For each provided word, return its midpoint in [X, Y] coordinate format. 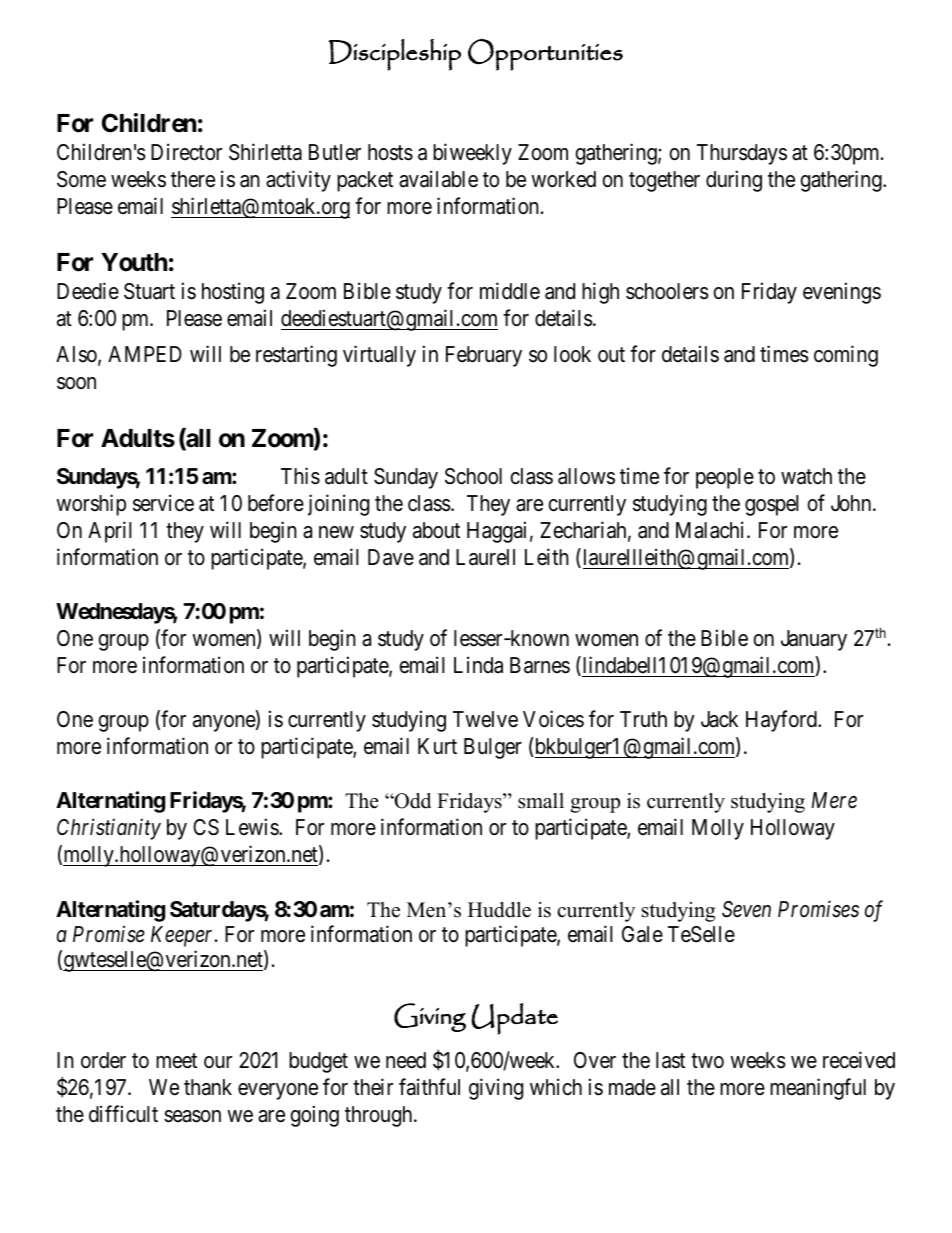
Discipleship [395, 55]
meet [176, 1061]
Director [186, 152]
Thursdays [742, 154]
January [814, 640]
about [436, 530]
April [110, 532]
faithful [429, 1087]
